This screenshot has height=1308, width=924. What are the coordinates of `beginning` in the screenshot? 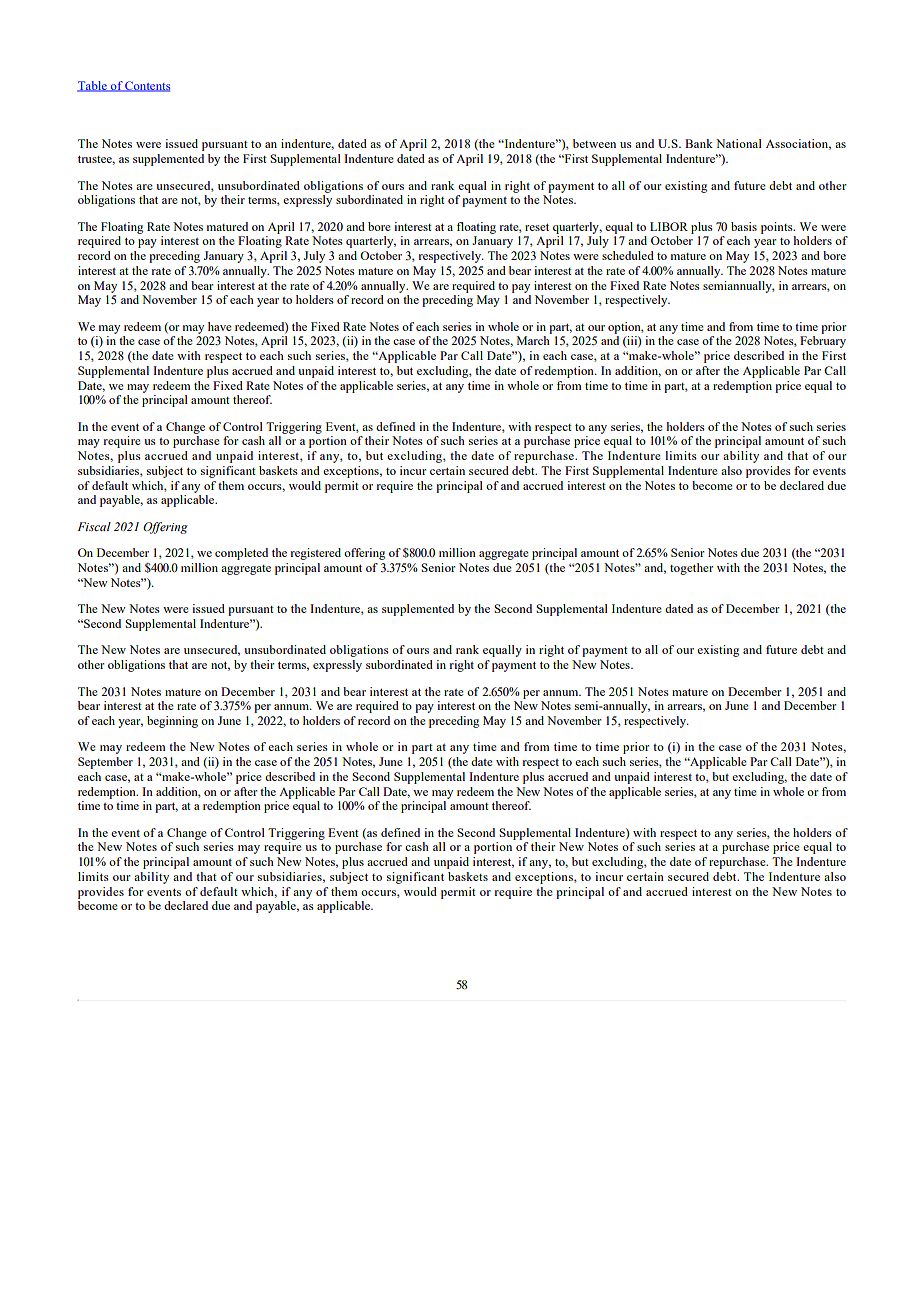 It's located at (172, 722).
